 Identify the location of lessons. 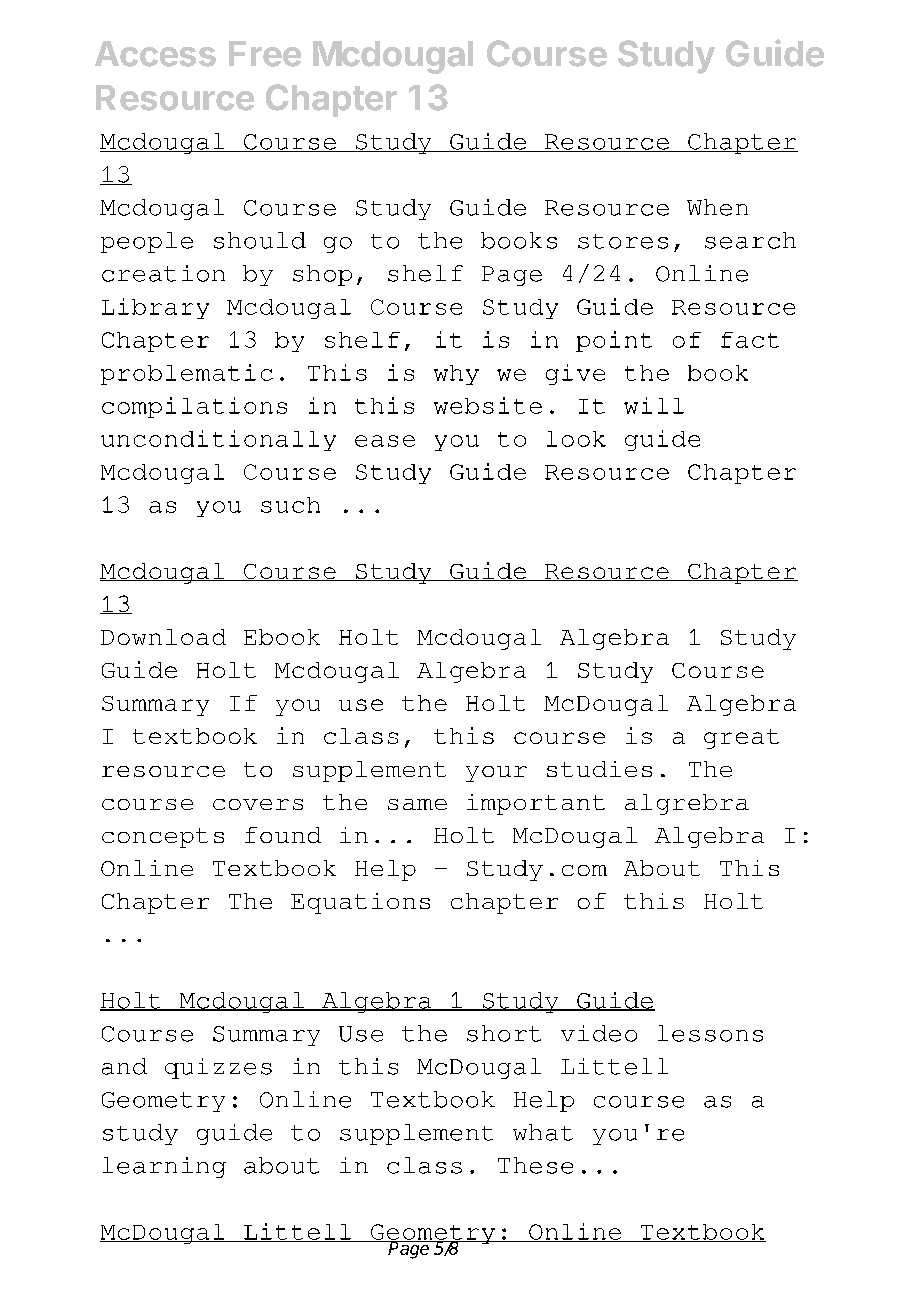
(710, 1033).
